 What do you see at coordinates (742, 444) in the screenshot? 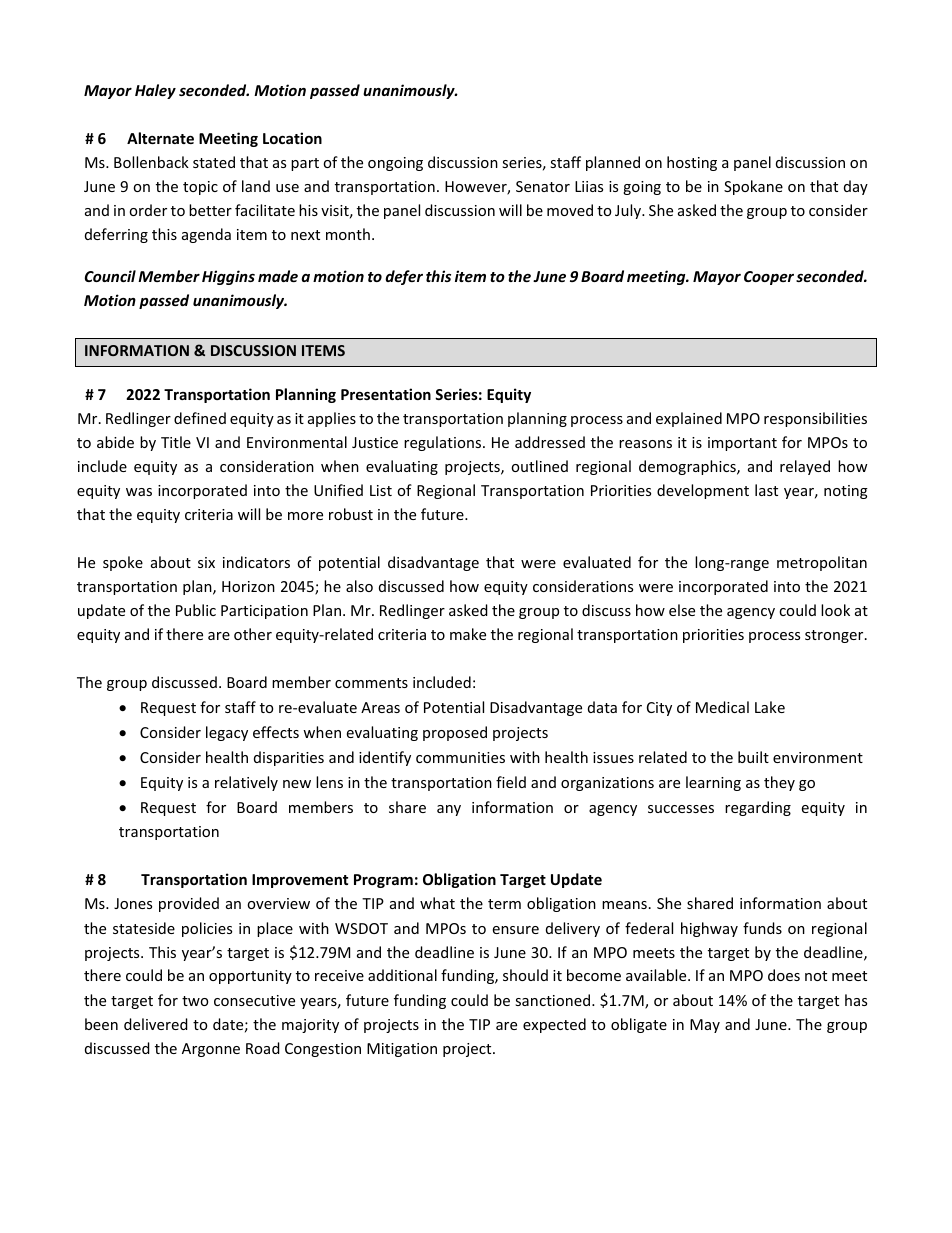
I see `important` at bounding box center [742, 444].
